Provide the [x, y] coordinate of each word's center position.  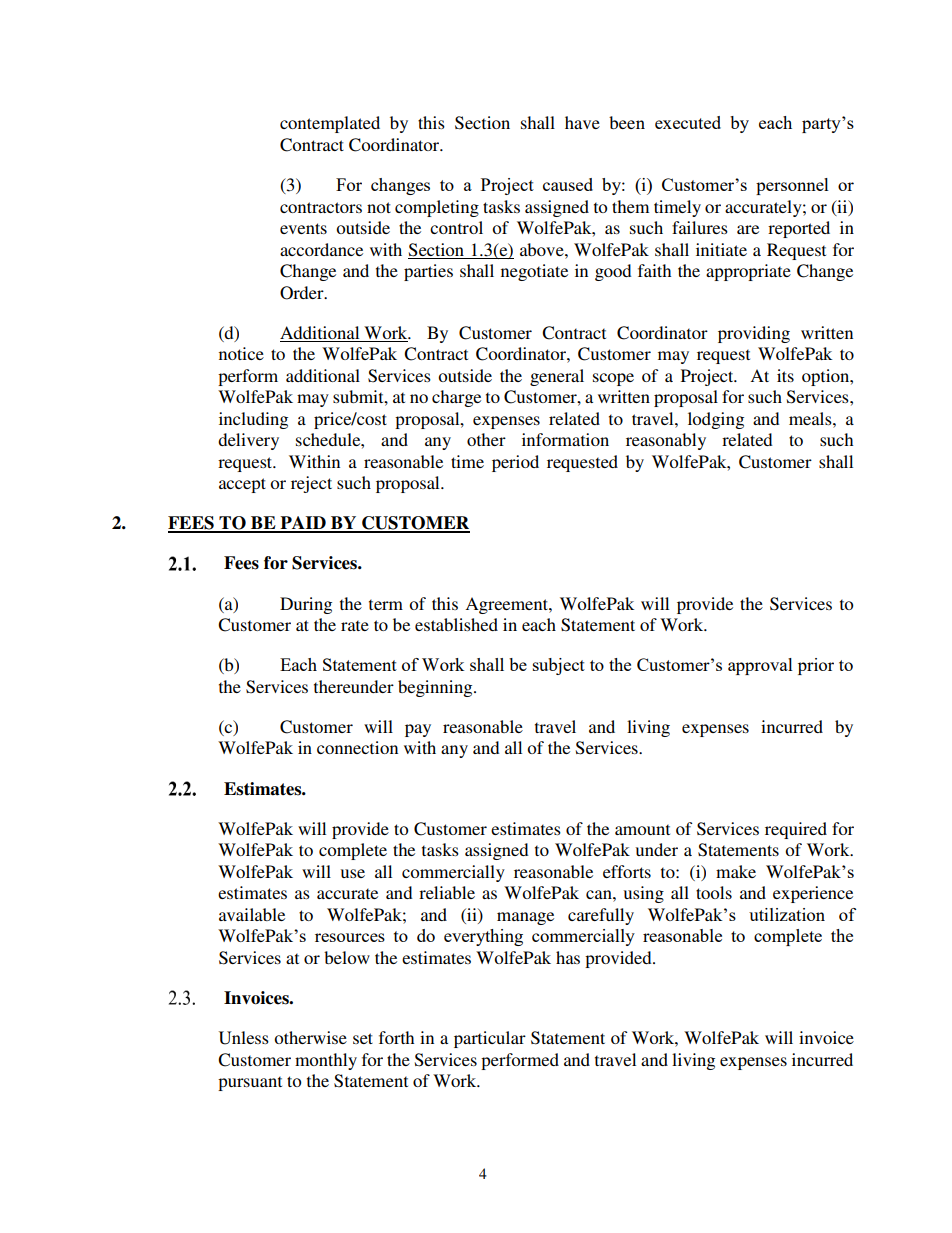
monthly [326, 1061]
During [306, 605]
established [456, 624]
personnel [792, 186]
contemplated [330, 124]
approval [760, 666]
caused [568, 184]
